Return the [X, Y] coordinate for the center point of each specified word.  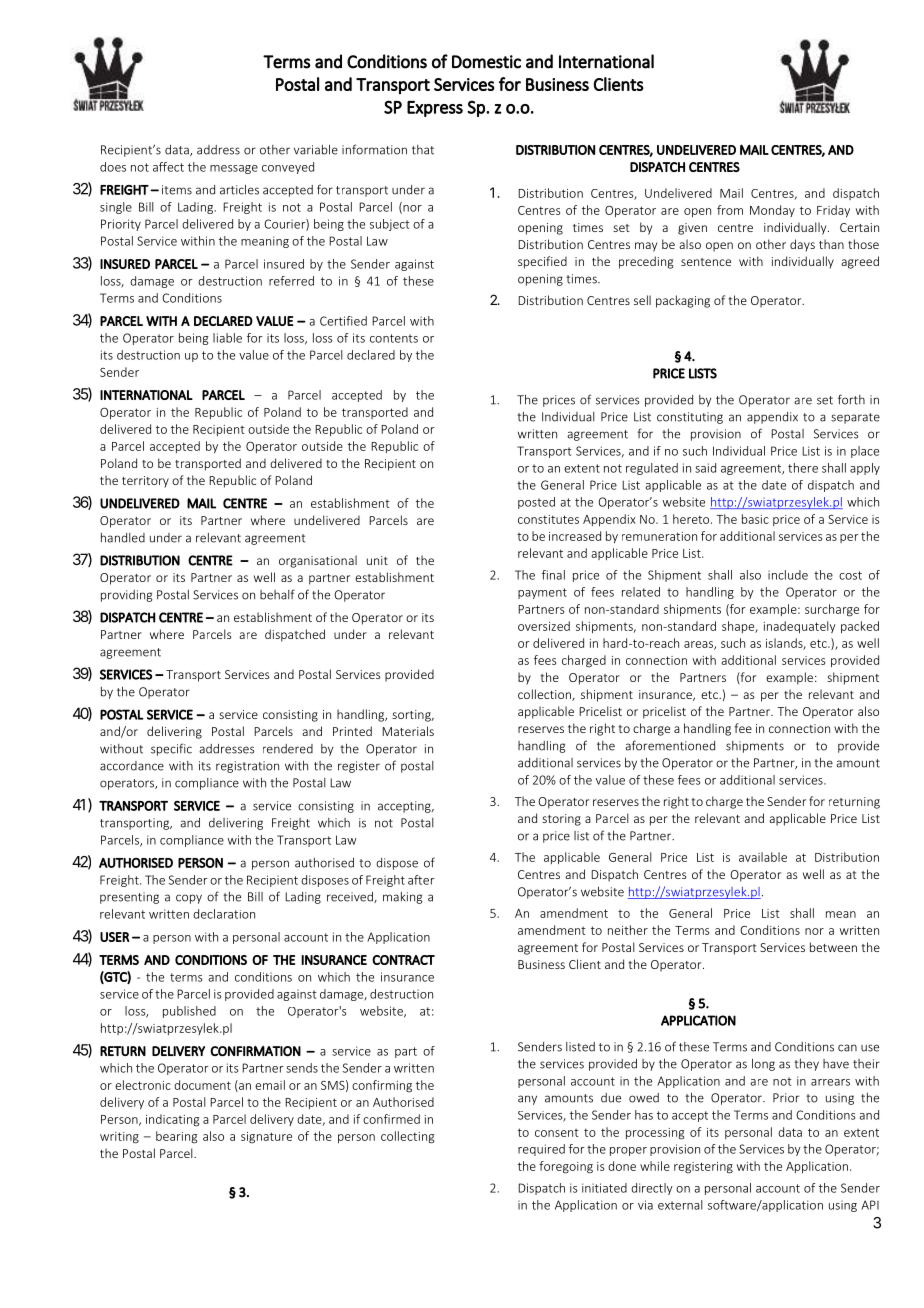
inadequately [800, 627]
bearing [176, 1137]
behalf [277, 594]
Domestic [486, 62]
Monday [772, 211]
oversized [544, 626]
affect [168, 167]
